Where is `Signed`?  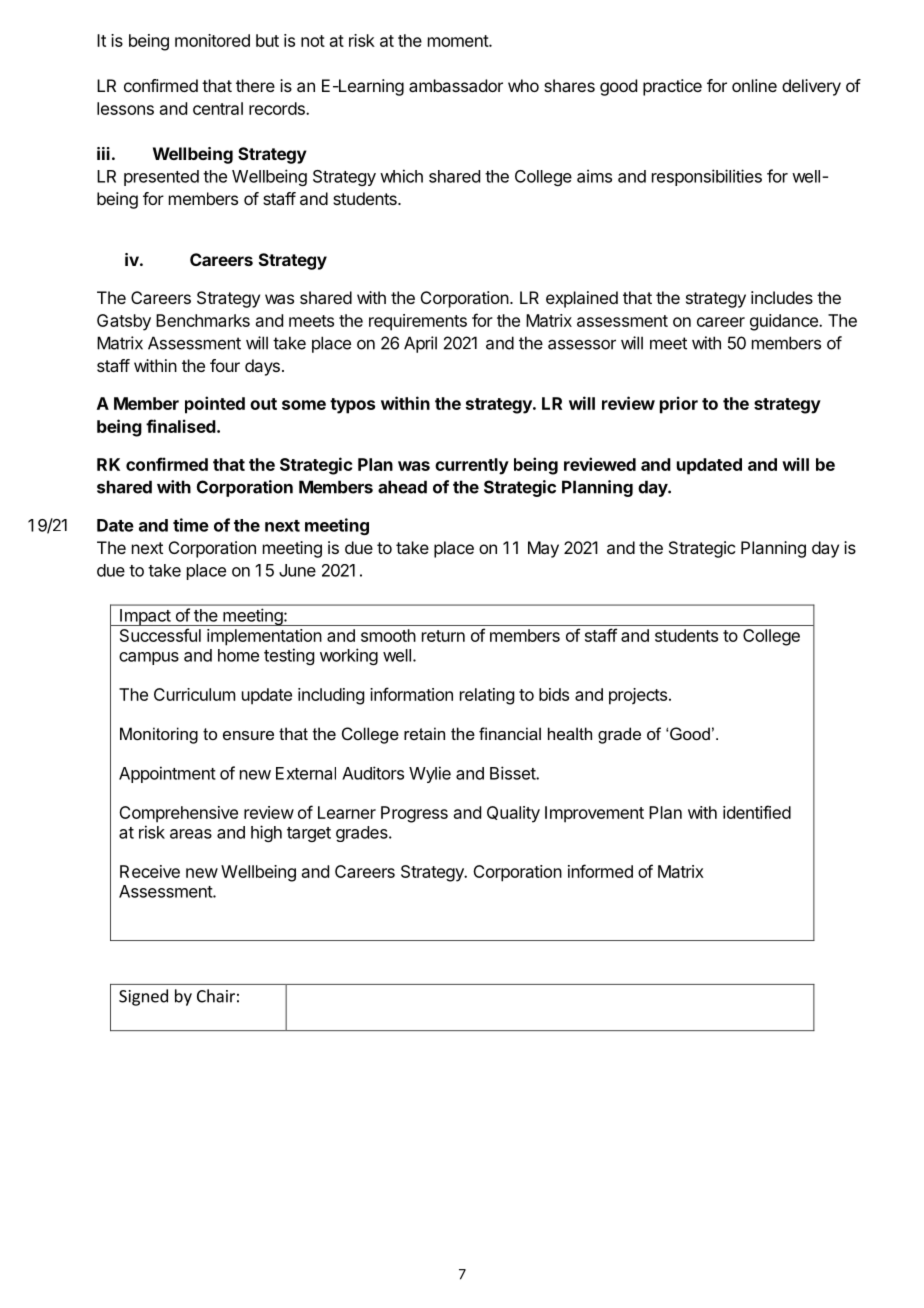
Signed is located at coordinates (143, 997).
